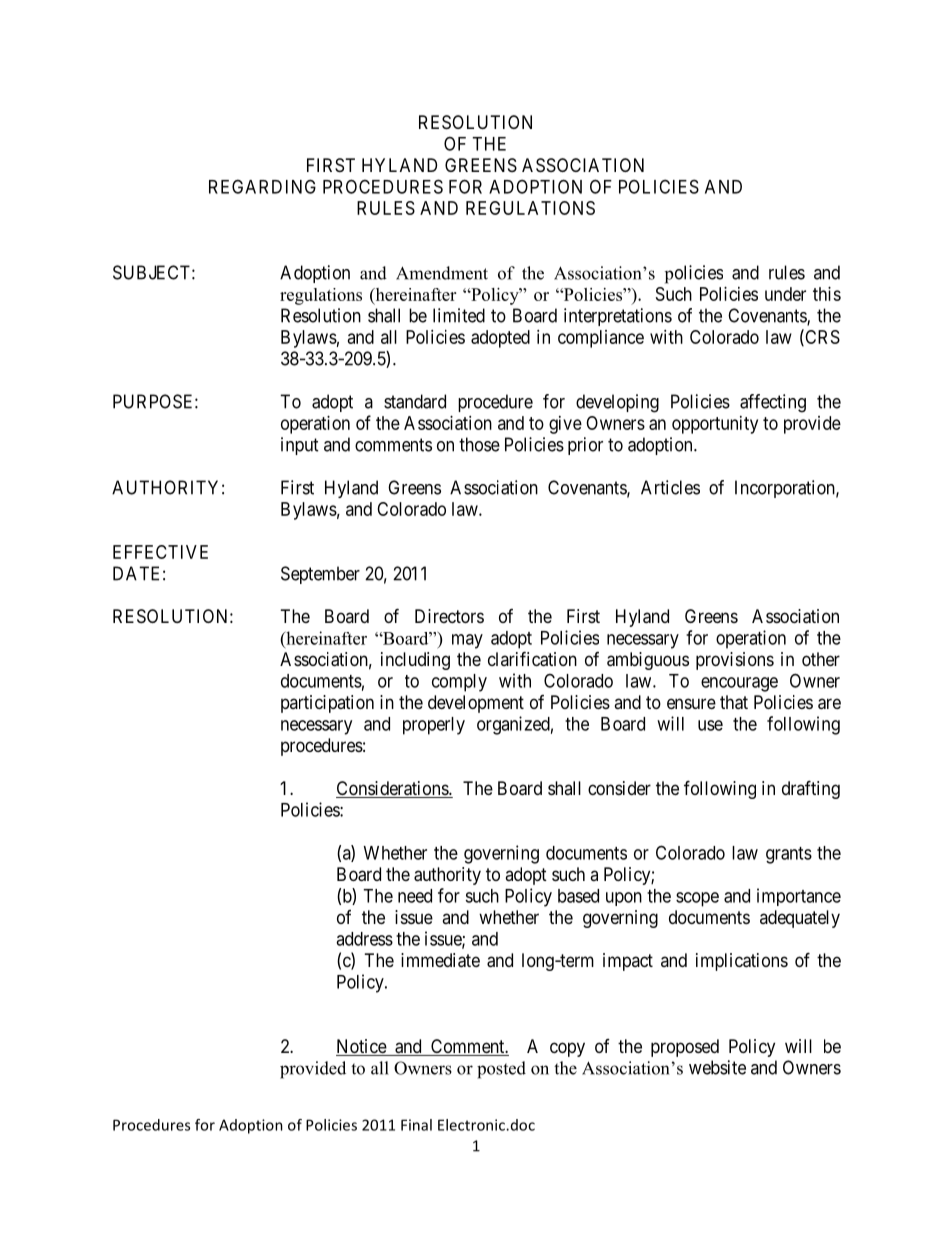 This page has height=1233, width=952. I want to click on Notice, so click(362, 1047).
